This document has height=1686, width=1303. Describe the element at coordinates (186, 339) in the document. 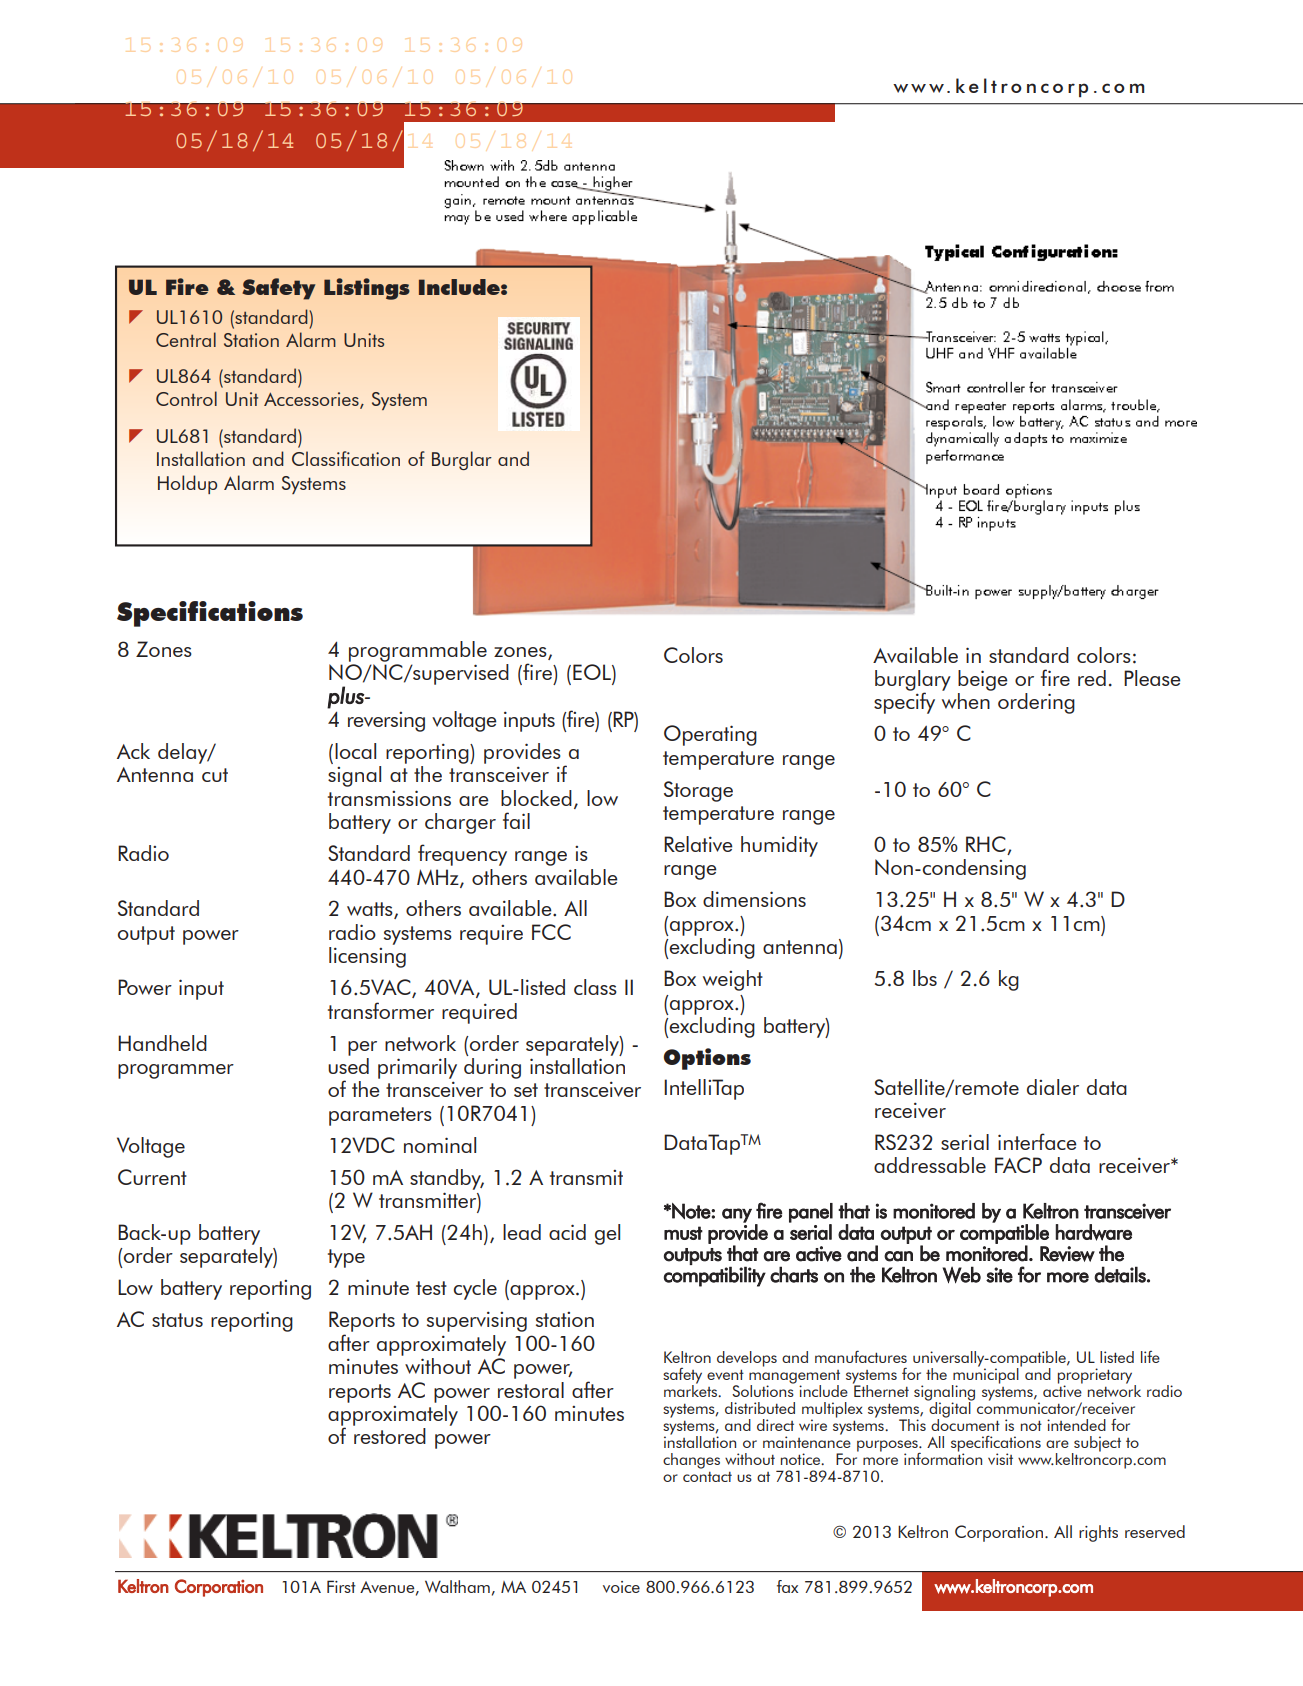

I see `Central` at that location.
